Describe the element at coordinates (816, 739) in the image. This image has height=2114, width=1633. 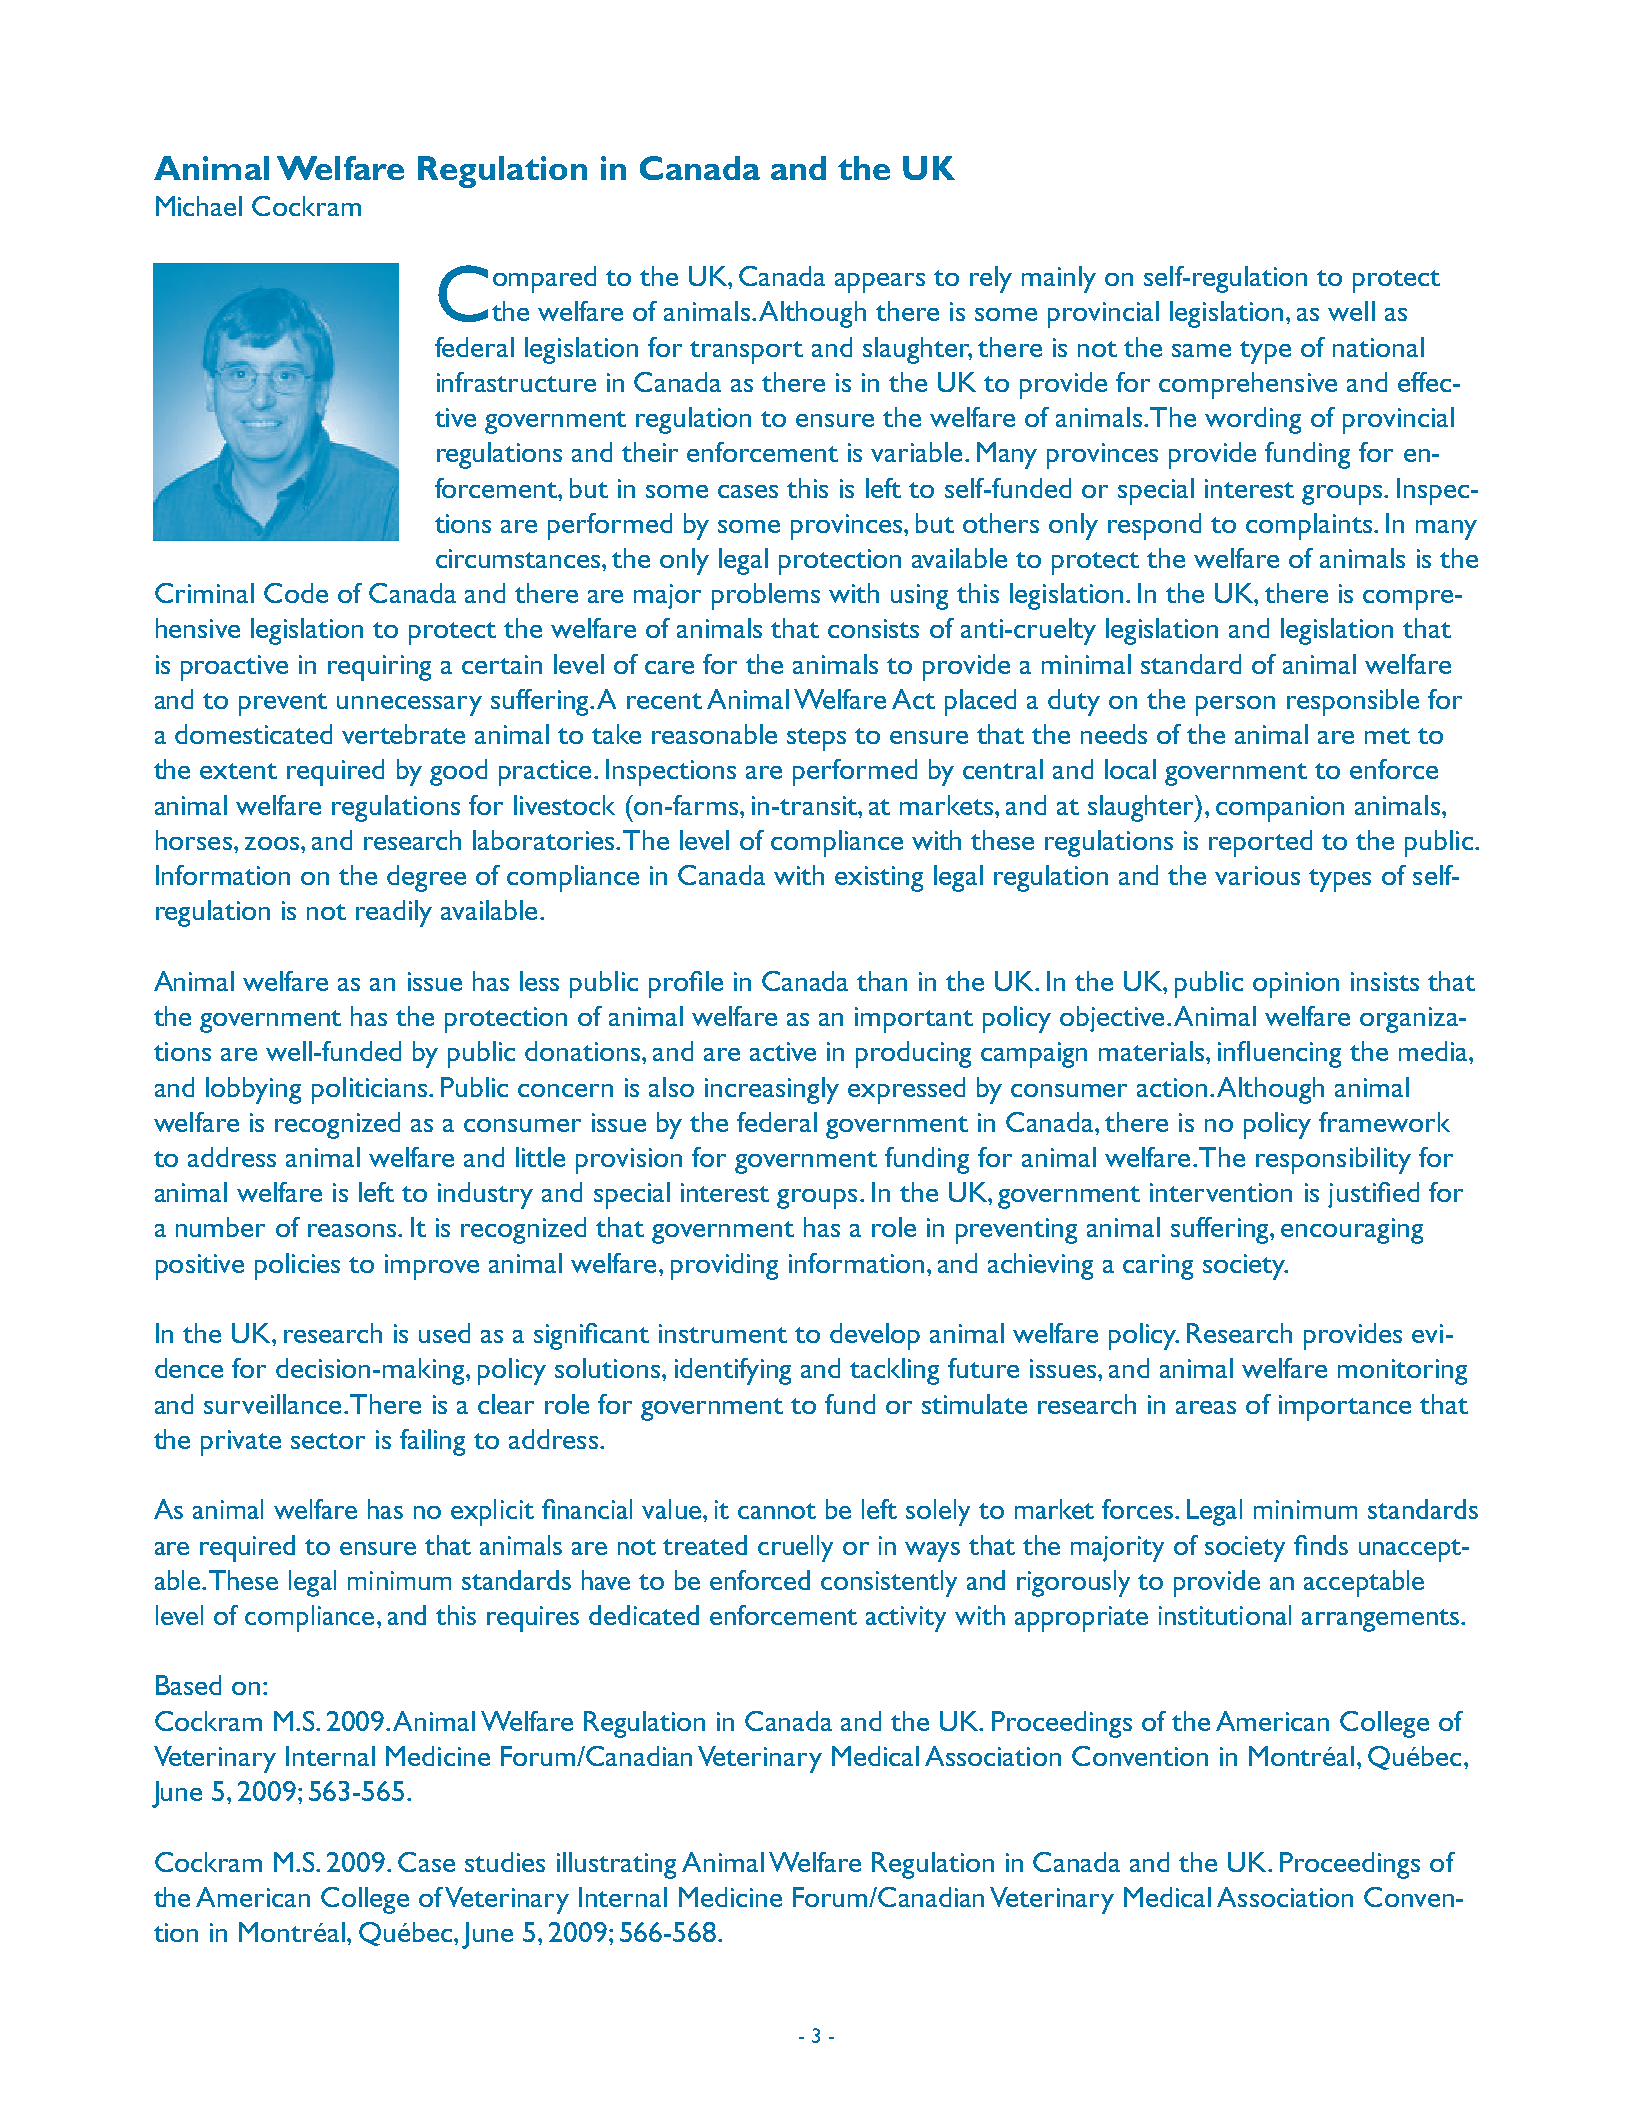
I see `steps` at that location.
